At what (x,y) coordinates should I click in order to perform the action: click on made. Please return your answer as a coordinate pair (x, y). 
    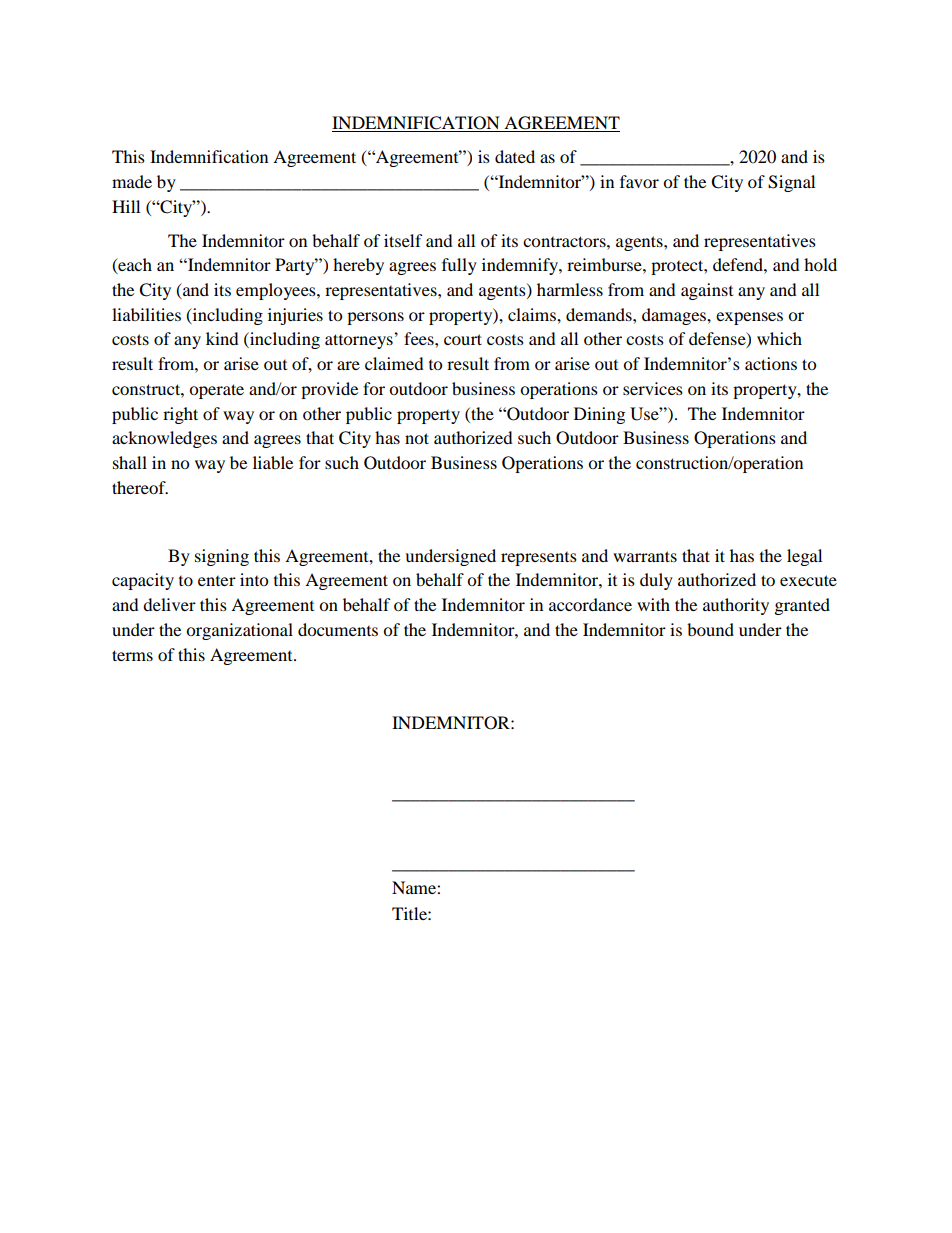
    Looking at the image, I should click on (132, 181).
